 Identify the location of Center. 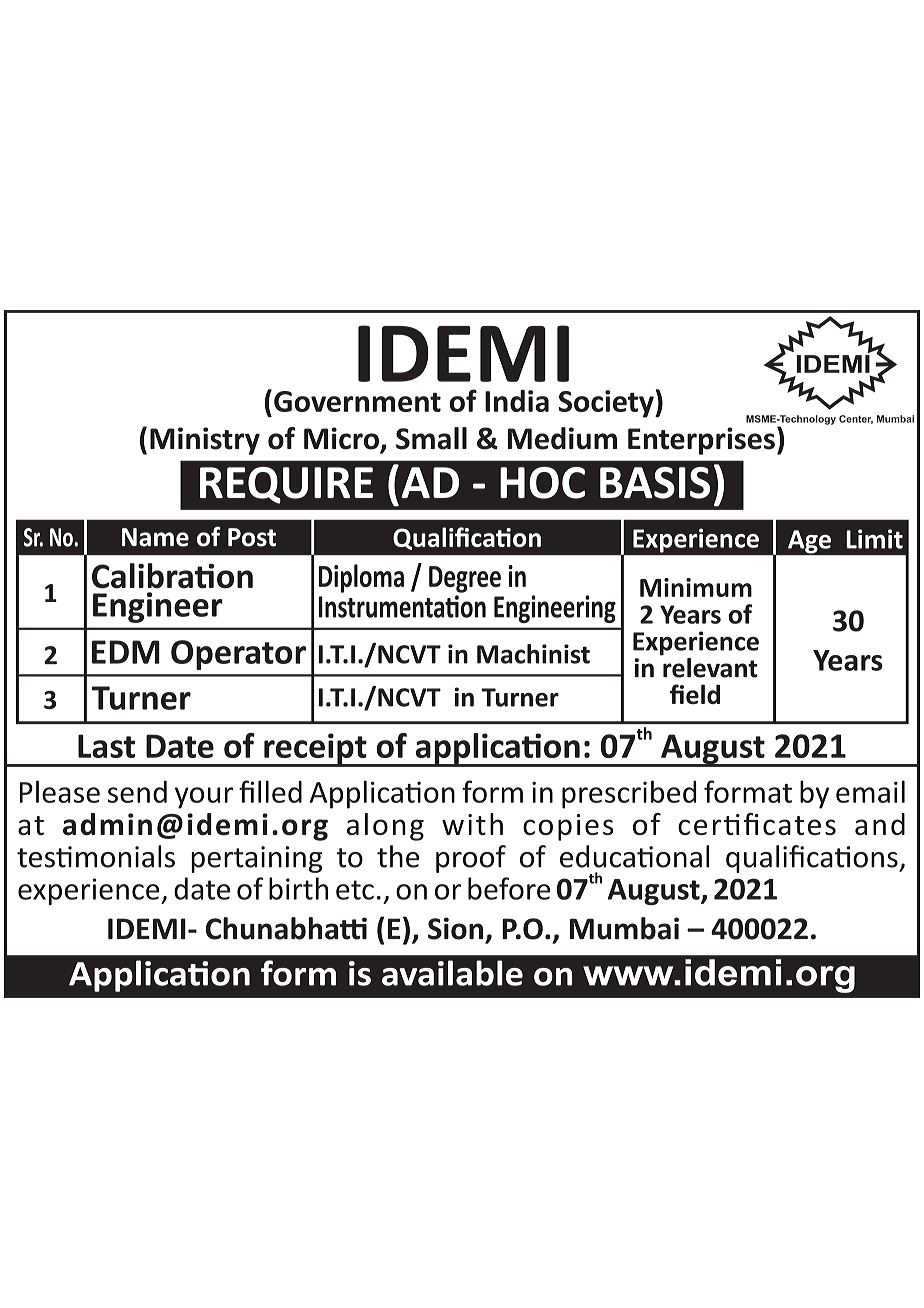
(856, 419).
